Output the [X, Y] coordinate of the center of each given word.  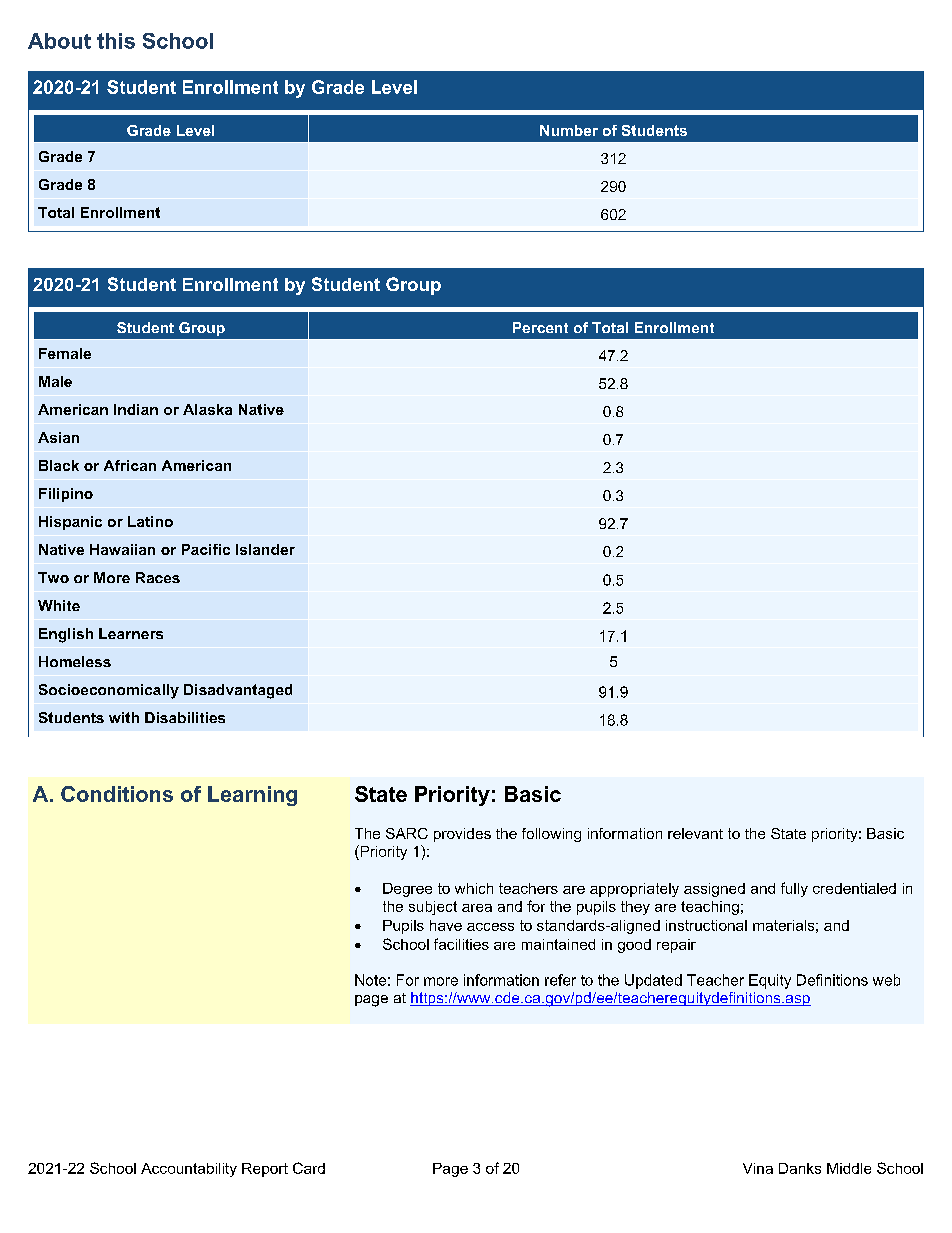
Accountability [189, 1170]
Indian [136, 409]
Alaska [207, 409]
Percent [540, 327]
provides [462, 835]
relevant [695, 833]
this [116, 41]
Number [569, 130]
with [124, 717]
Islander [265, 549]
